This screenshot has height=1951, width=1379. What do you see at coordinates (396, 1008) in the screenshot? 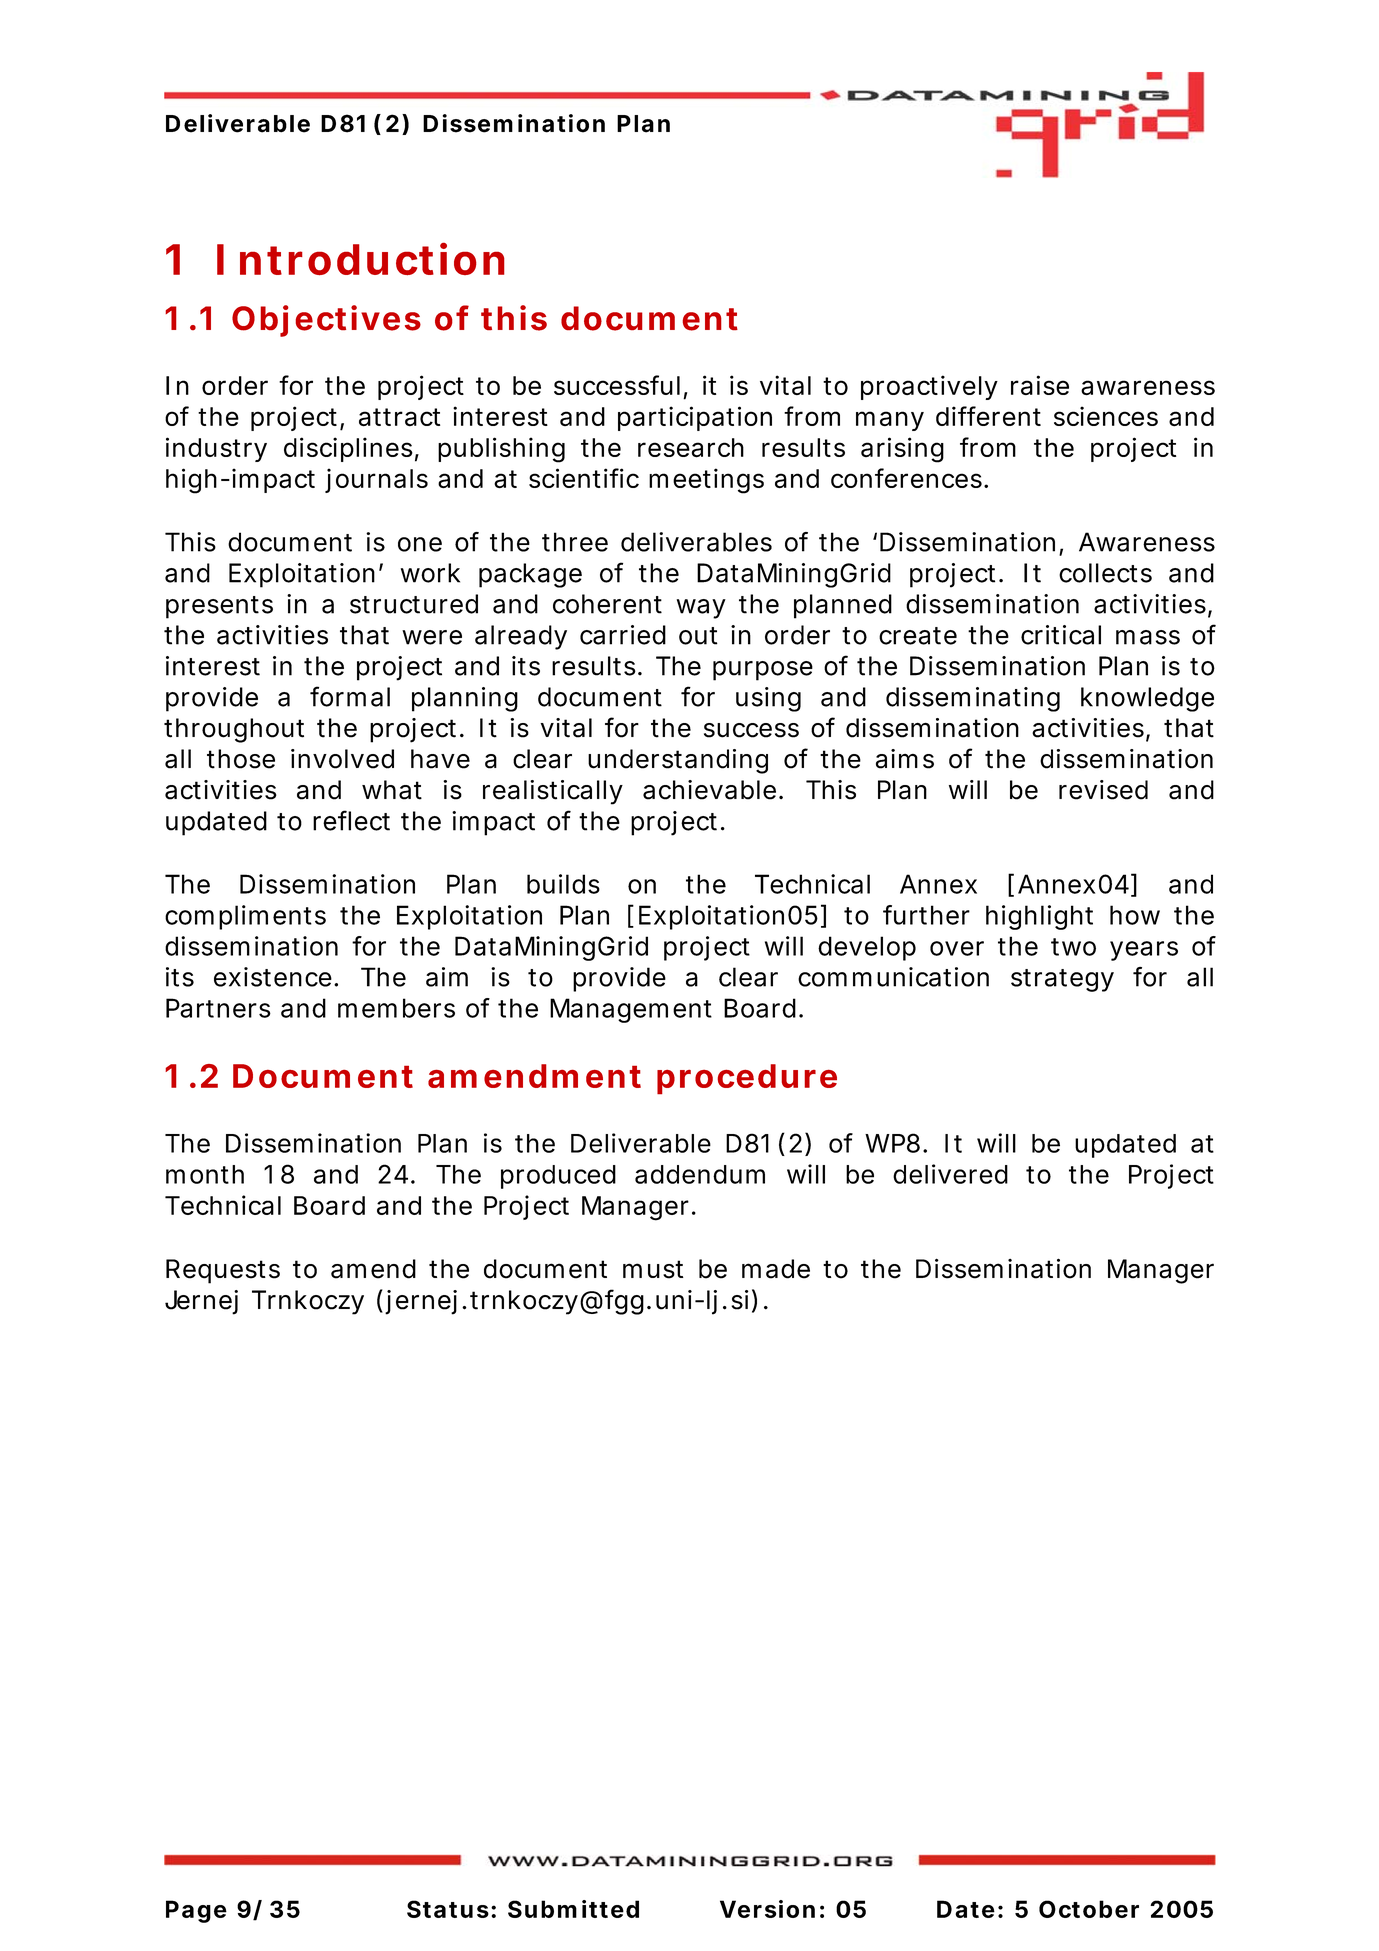
I see `members` at bounding box center [396, 1008].
